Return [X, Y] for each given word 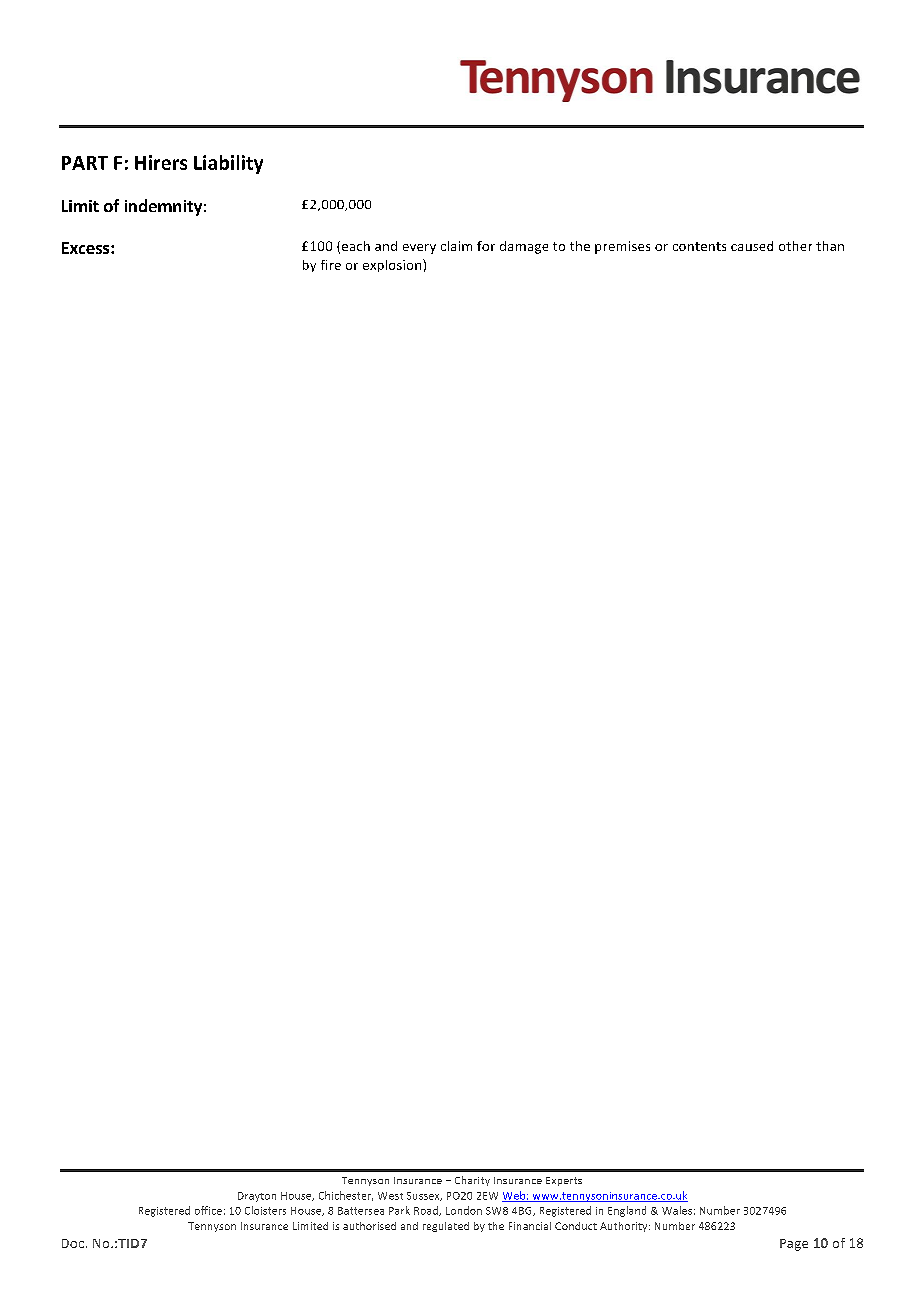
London [464, 1210]
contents [699, 246]
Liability [228, 164]
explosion [393, 265]
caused [752, 246]
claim [456, 246]
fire [331, 265]
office [208, 1210]
